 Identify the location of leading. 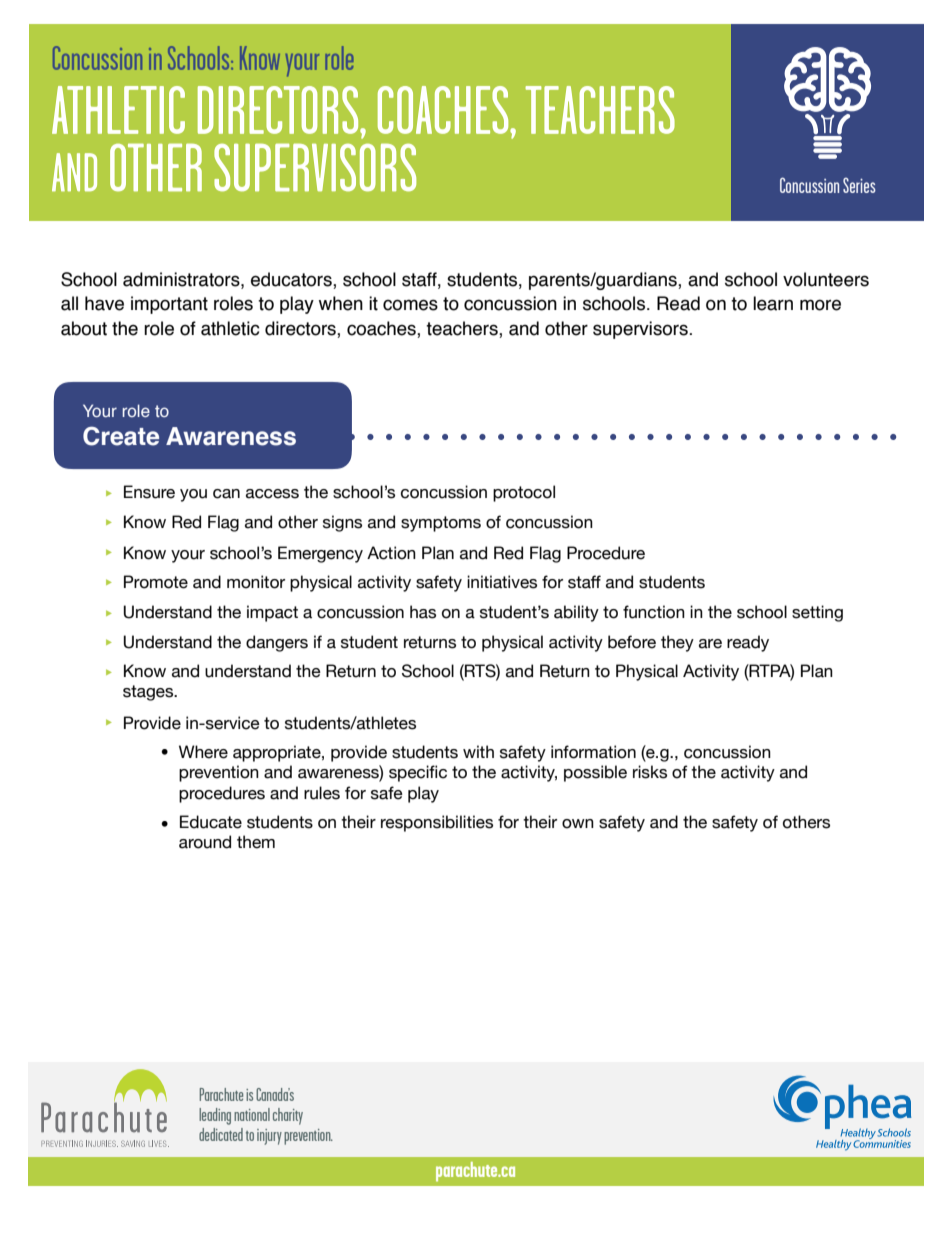
(215, 1116).
